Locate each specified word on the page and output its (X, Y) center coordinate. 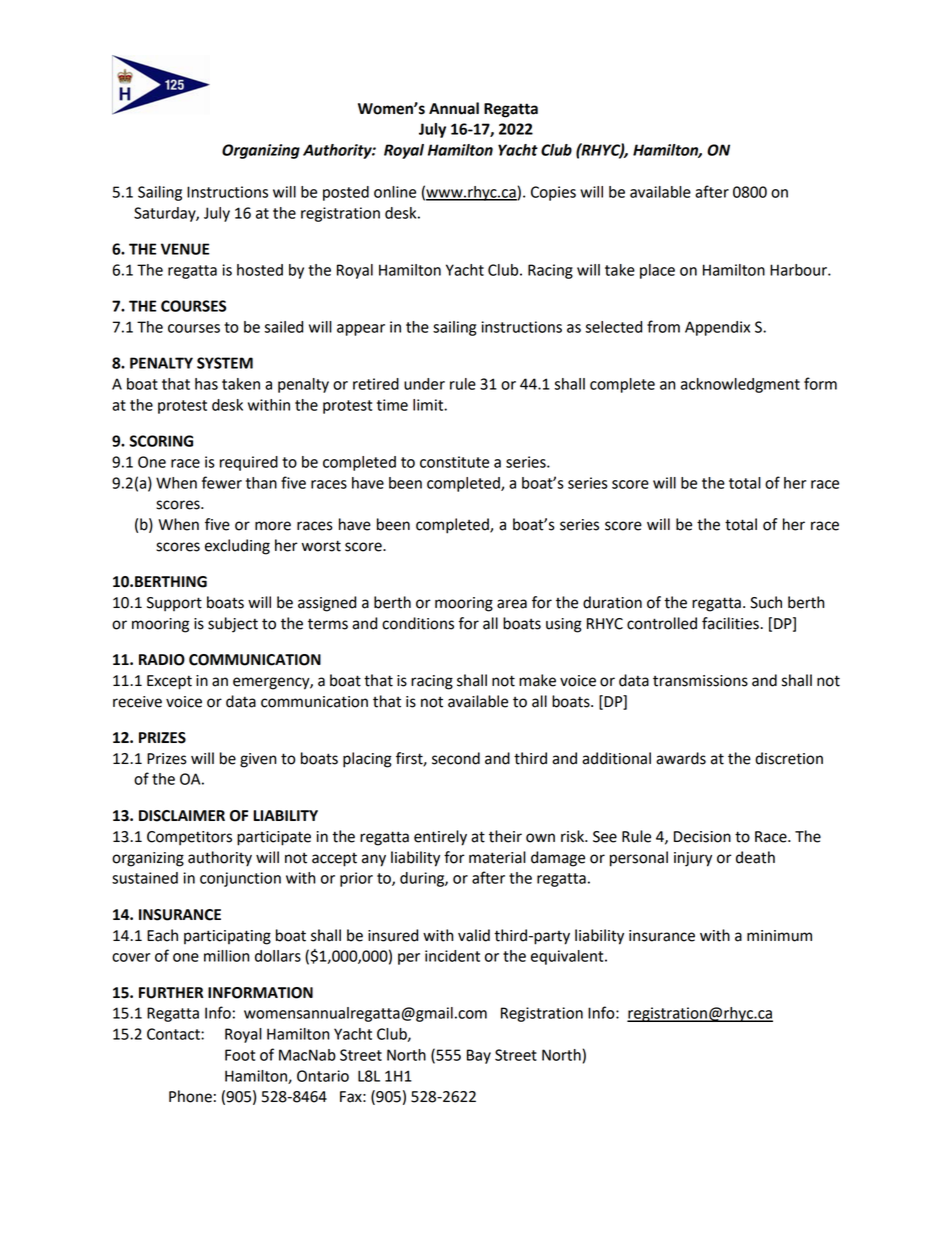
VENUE (185, 249)
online (395, 192)
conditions (418, 623)
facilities (731, 623)
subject (233, 625)
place (657, 271)
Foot (240, 1055)
